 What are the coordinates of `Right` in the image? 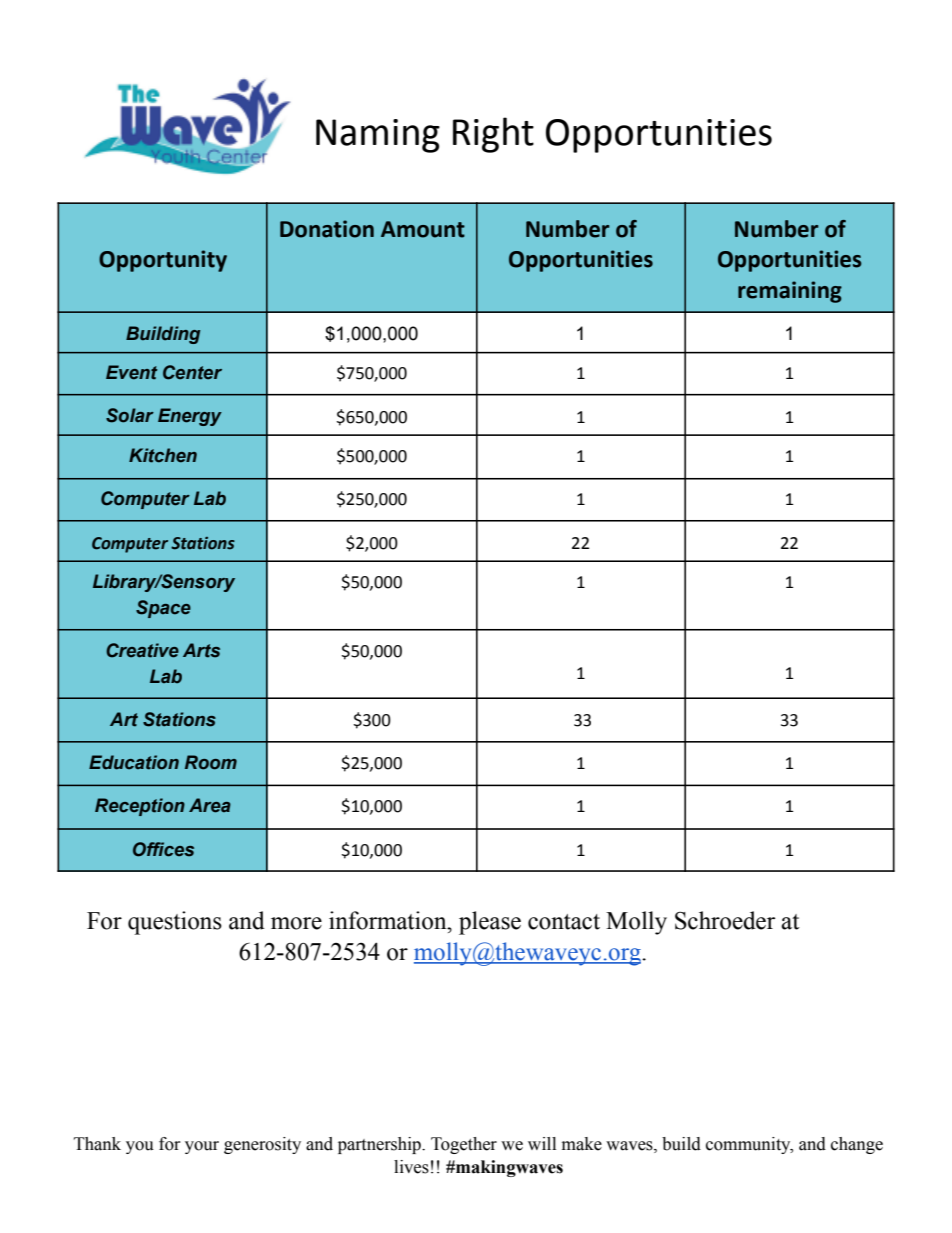 It's located at (493, 135).
